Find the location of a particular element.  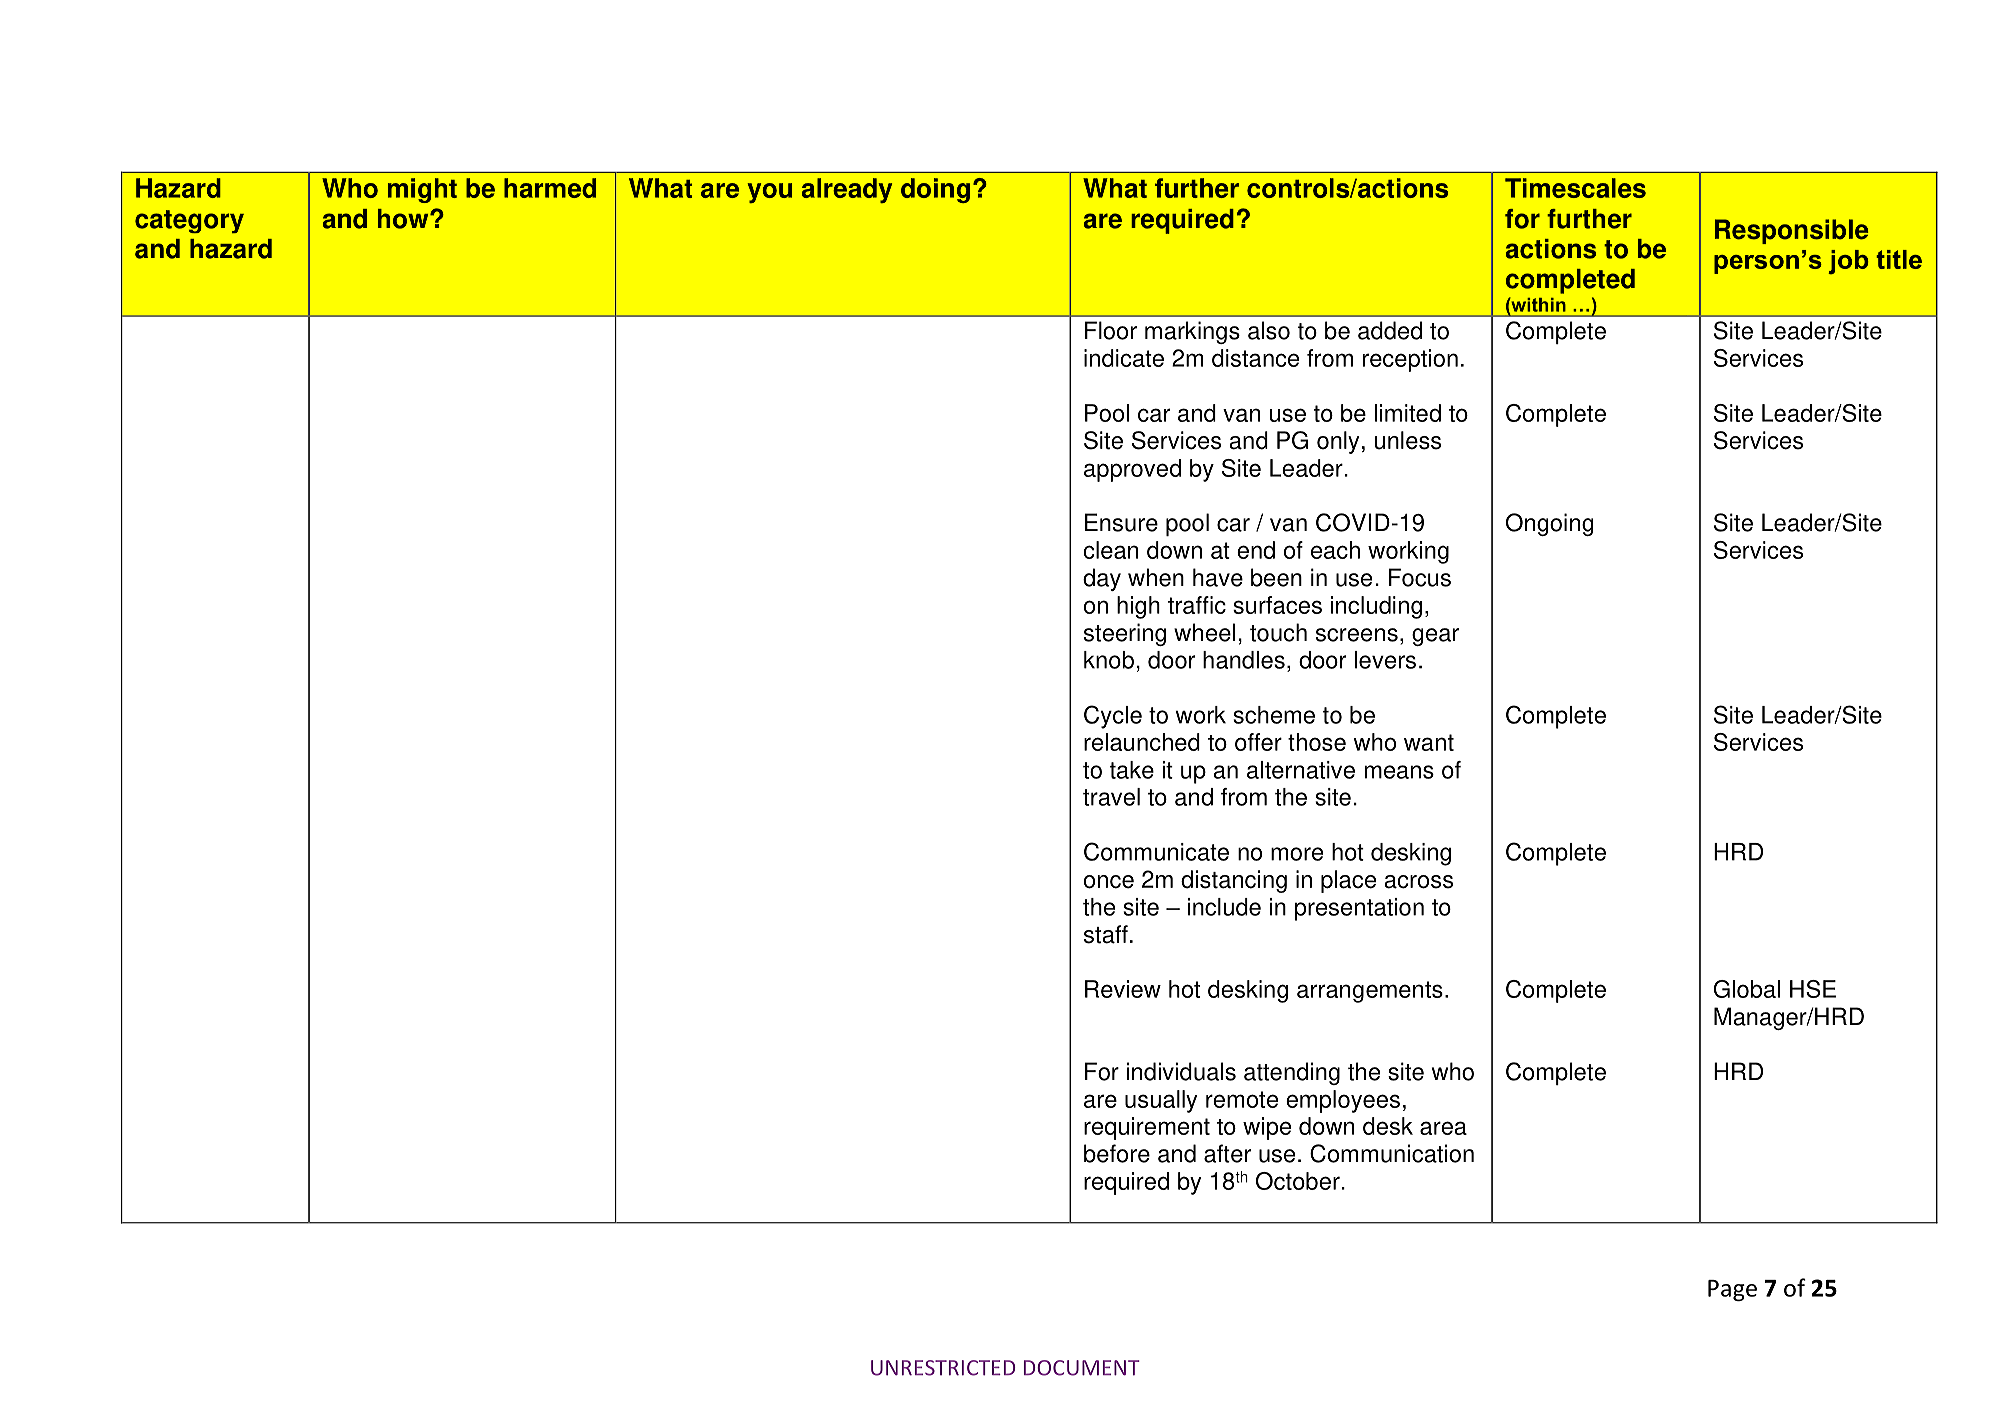

how is located at coordinates (404, 219).
